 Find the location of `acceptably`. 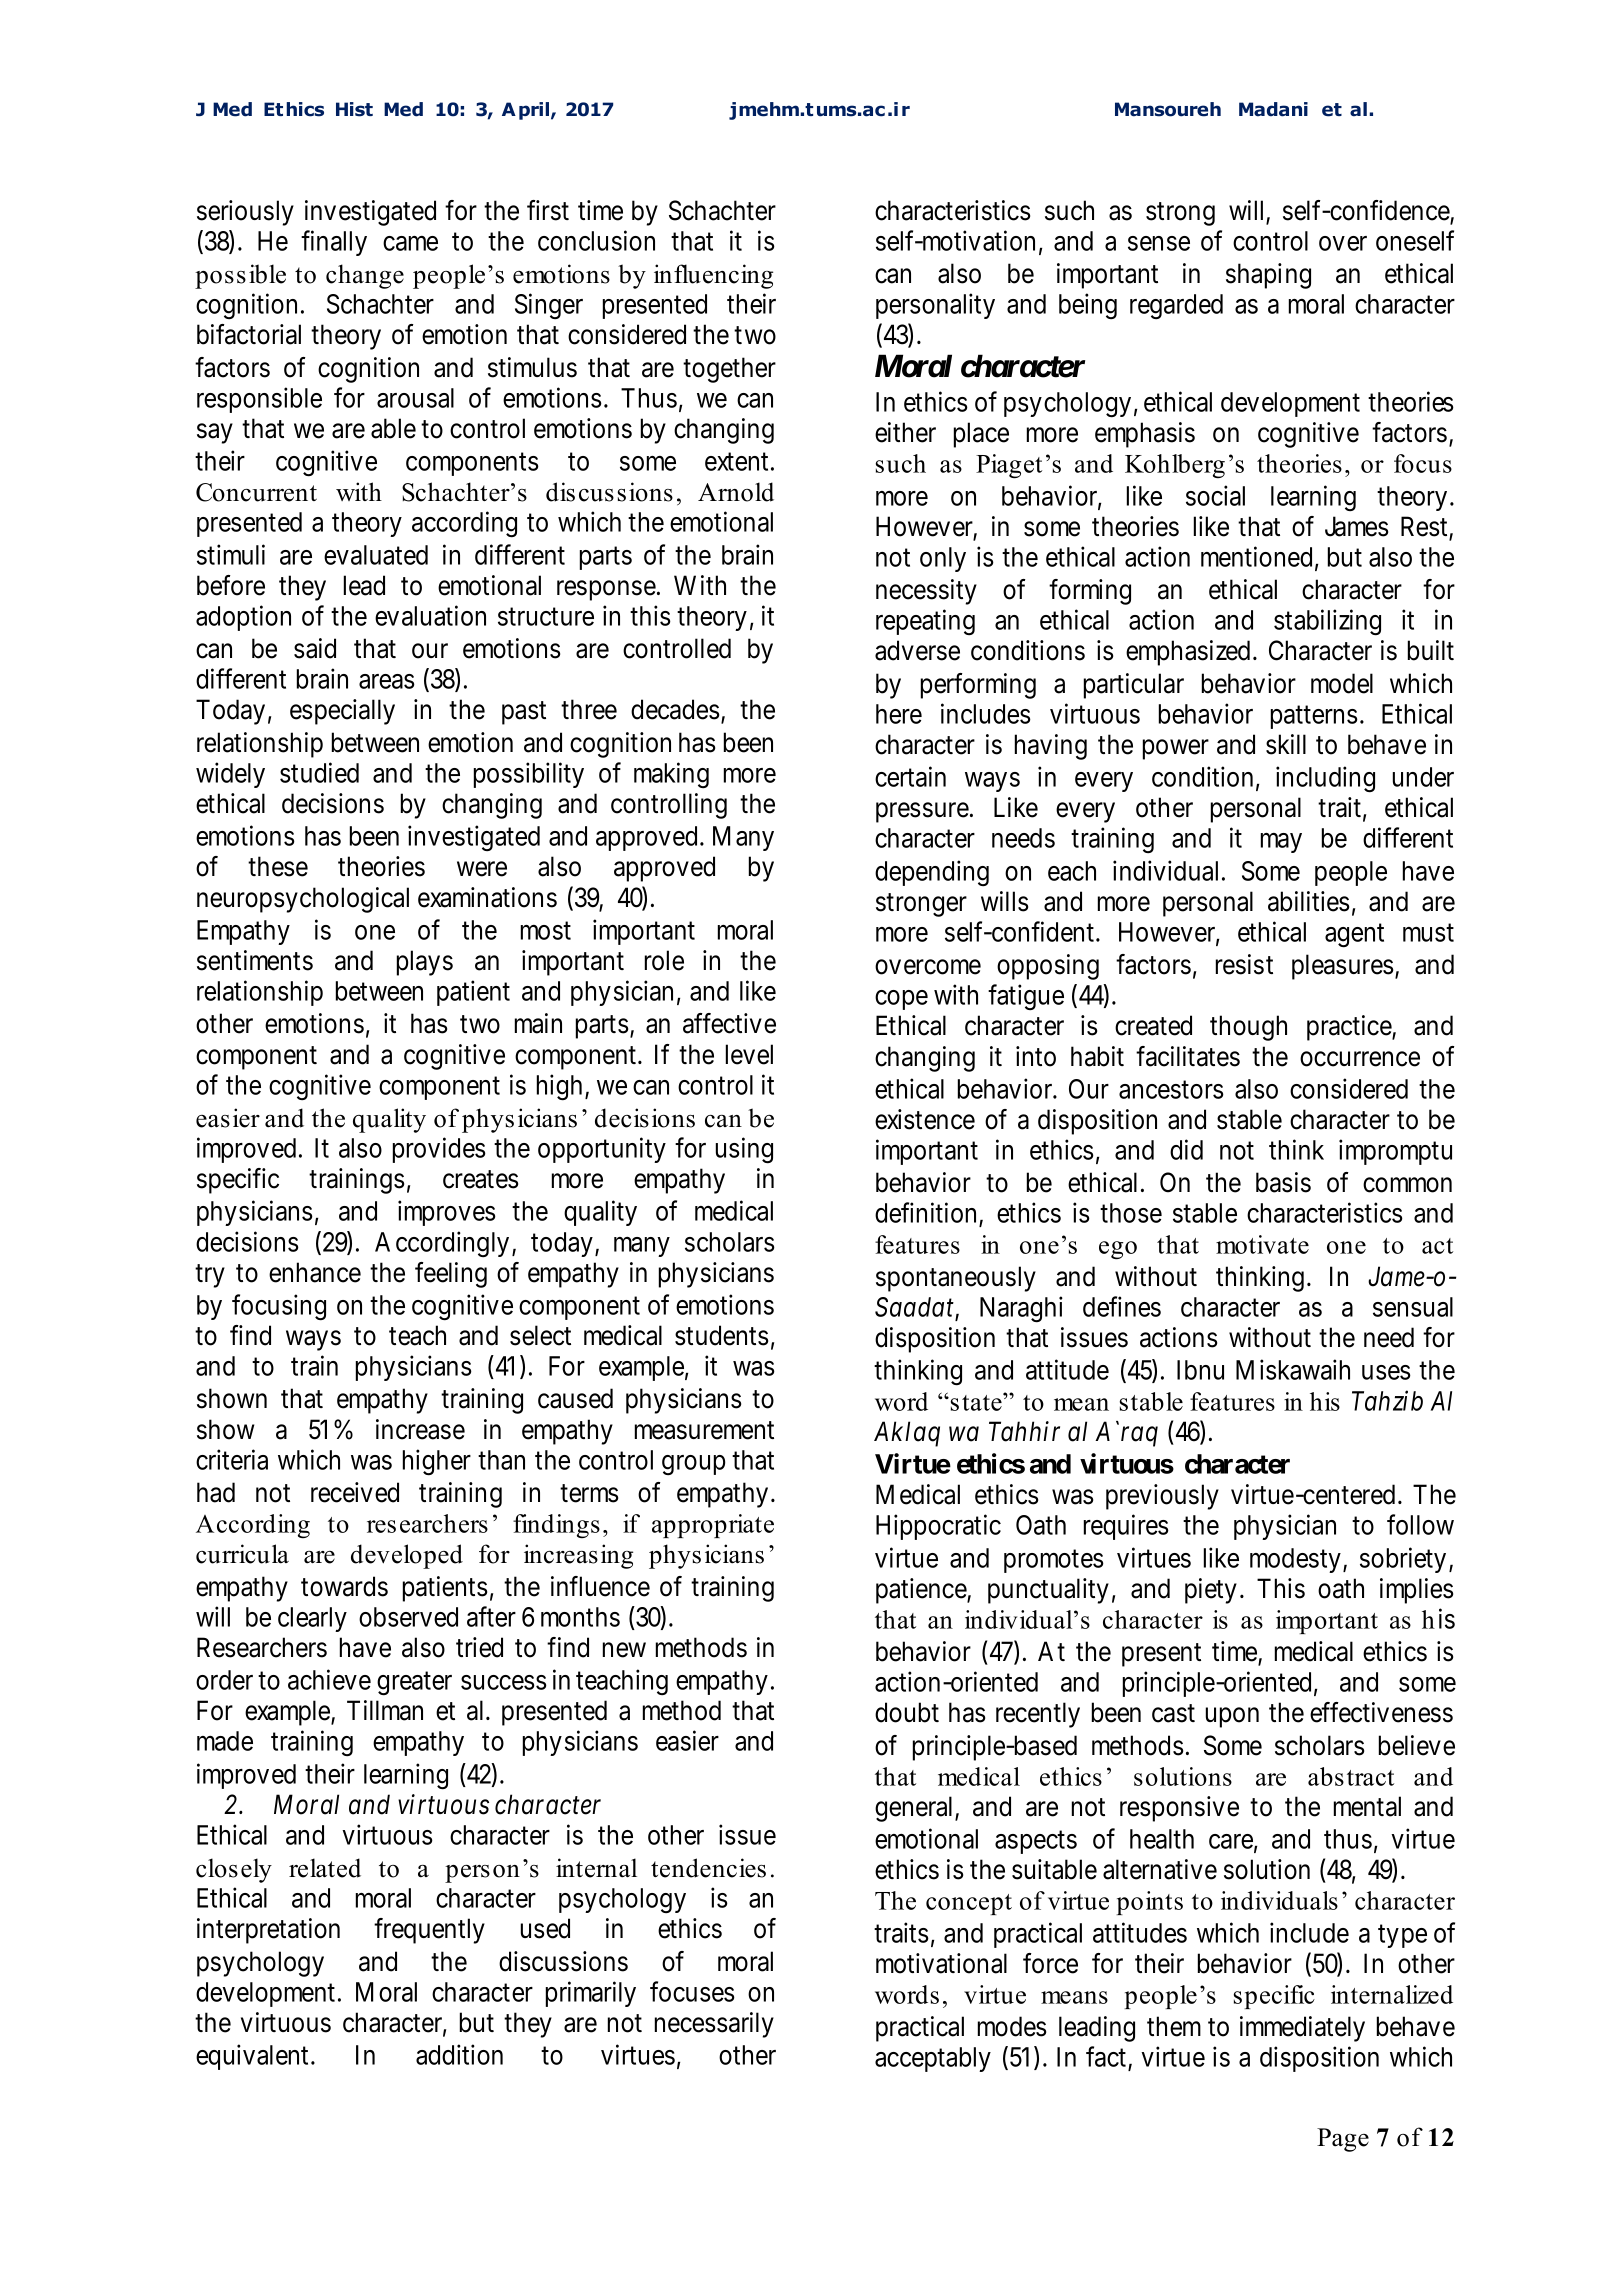

acceptably is located at coordinates (933, 2059).
